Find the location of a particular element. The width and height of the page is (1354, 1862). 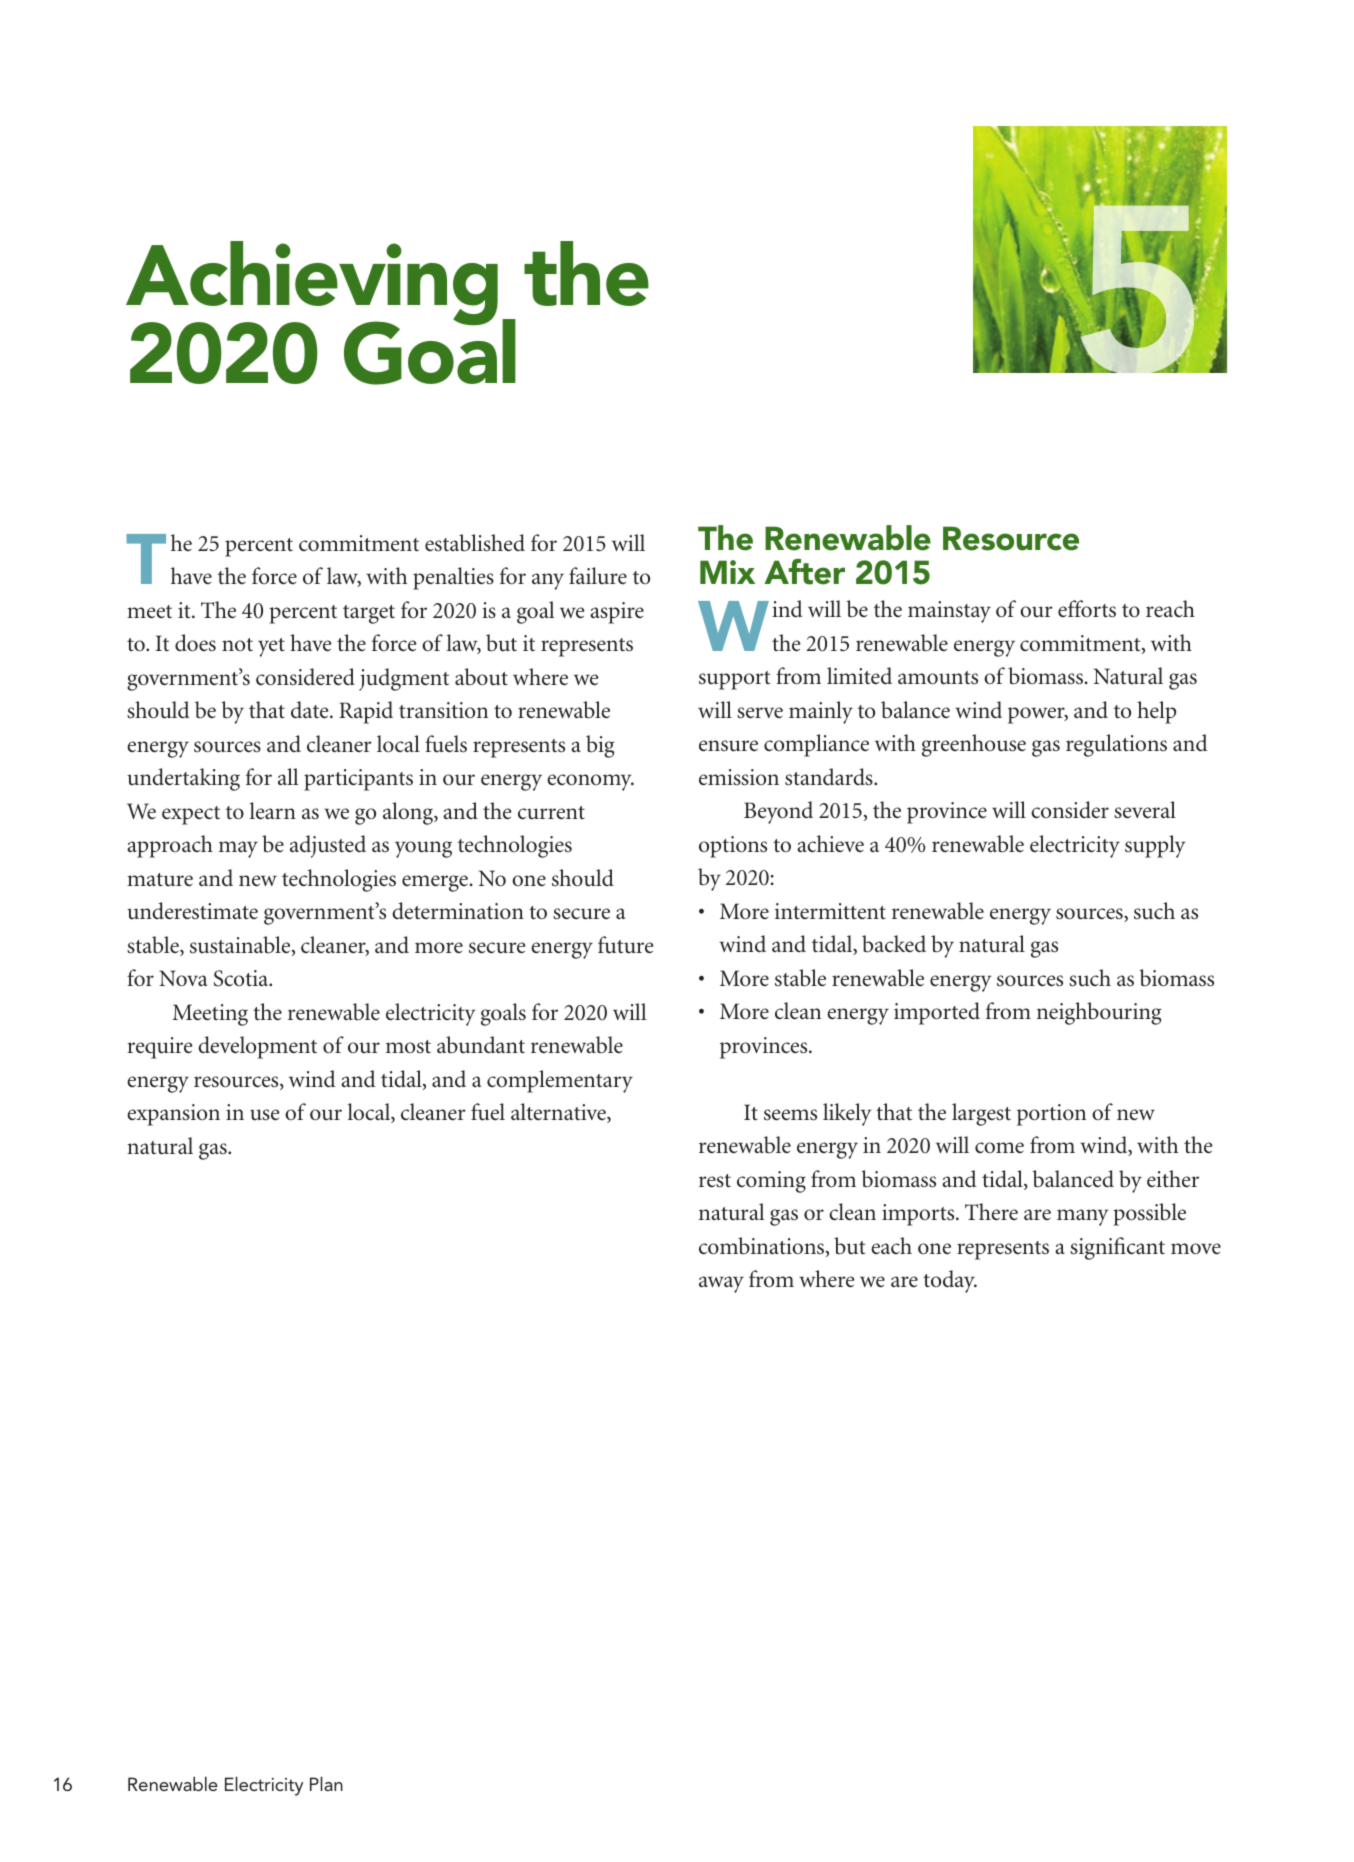

may is located at coordinates (238, 849).
